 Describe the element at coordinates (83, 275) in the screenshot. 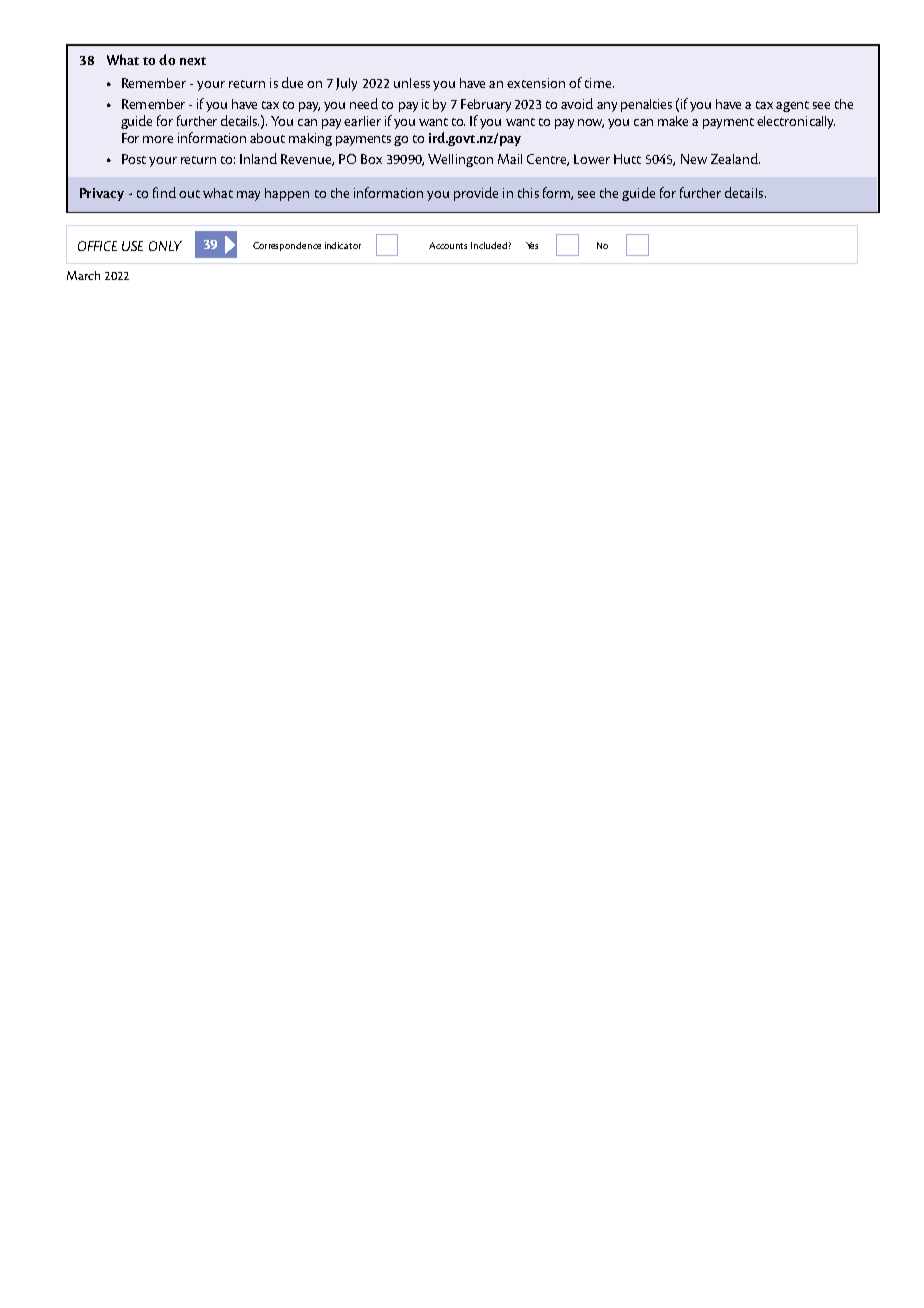

I see `March` at that location.
